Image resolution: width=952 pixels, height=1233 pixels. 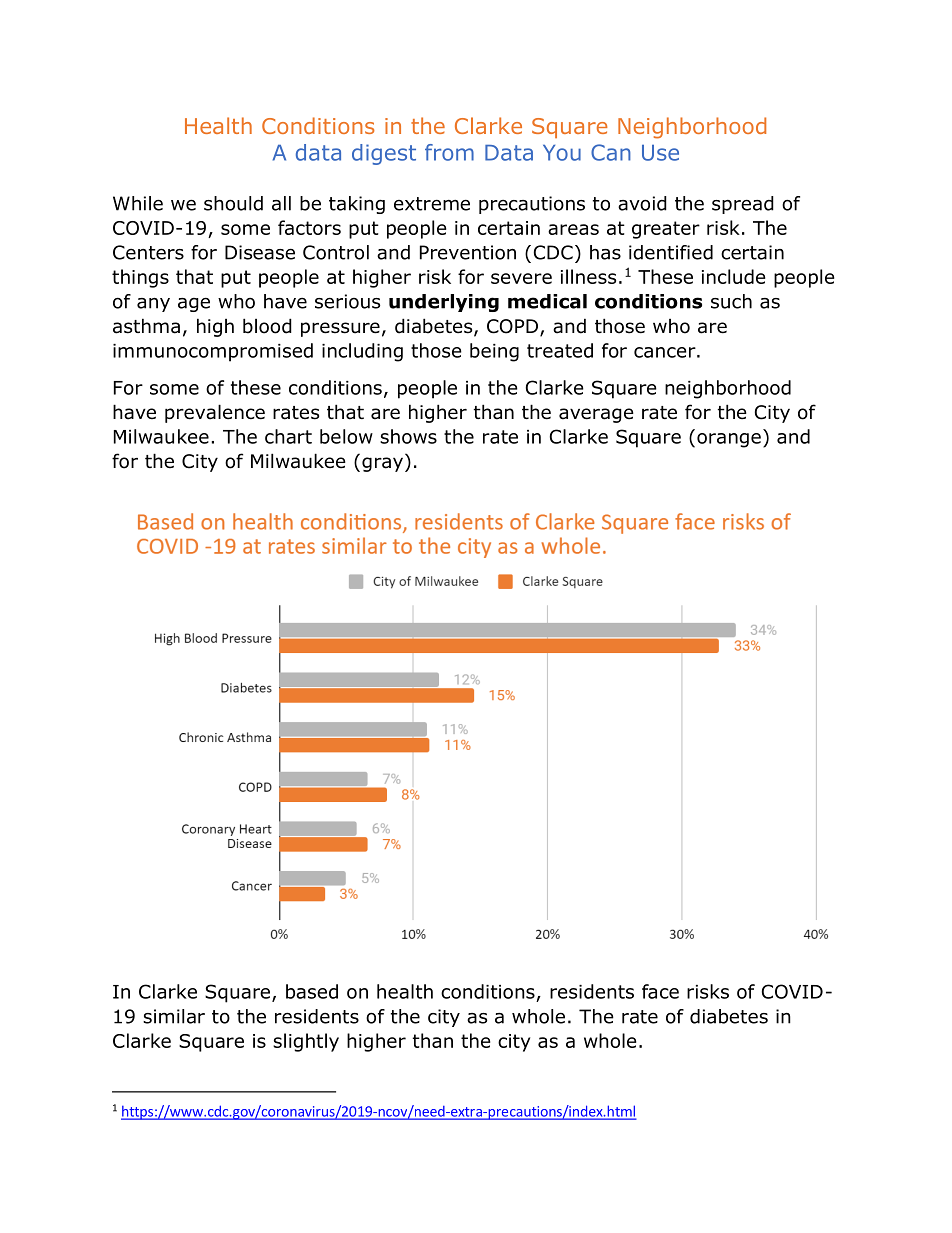 What do you see at coordinates (596, 415) in the page?
I see `average` at bounding box center [596, 415].
